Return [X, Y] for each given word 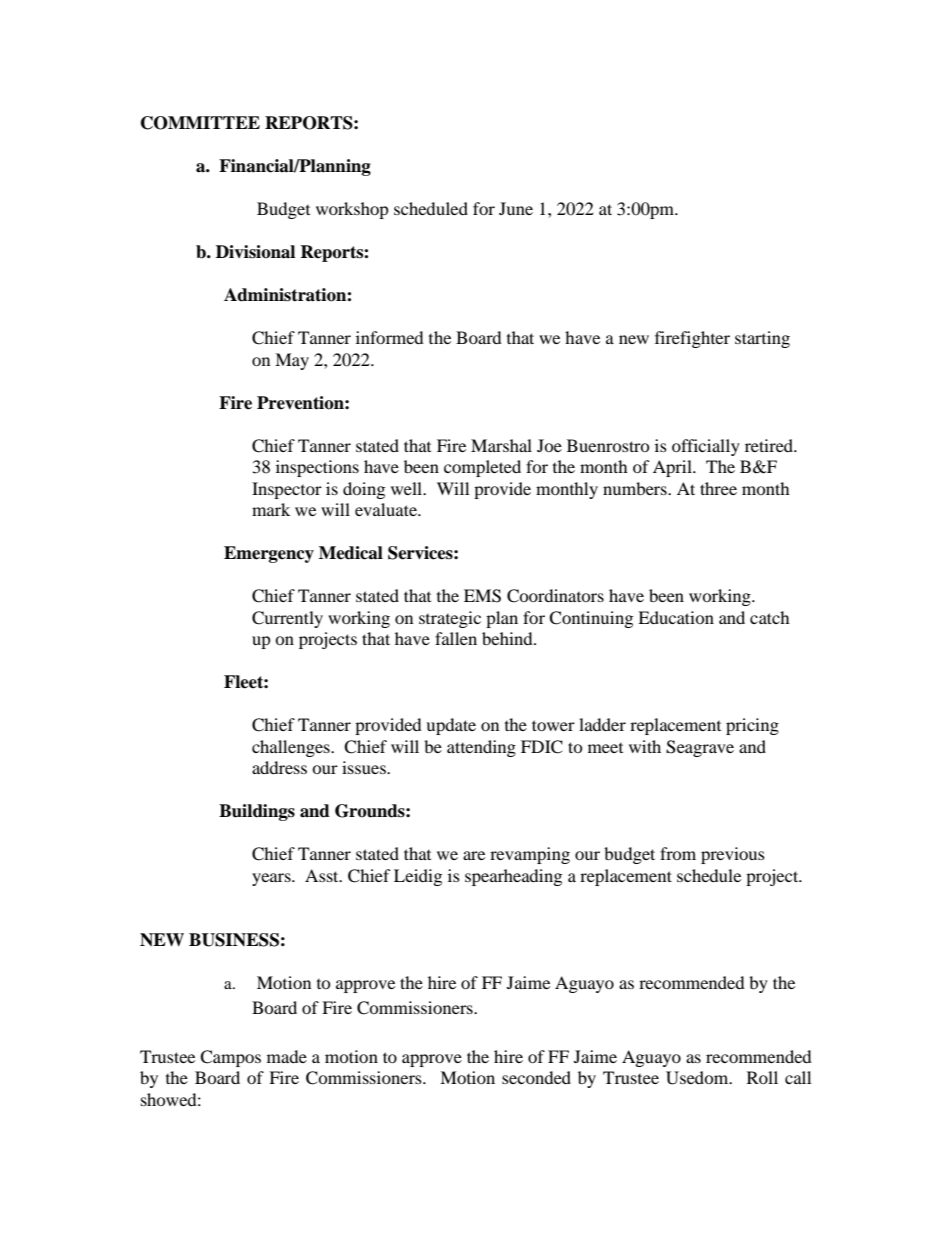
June [516, 208]
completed [482, 468]
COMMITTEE [200, 123]
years [272, 879]
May [292, 361]
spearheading [513, 877]
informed [390, 337]
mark [271, 509]
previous [733, 855]
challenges [292, 748]
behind [508, 638]
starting [762, 339]
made [287, 1056]
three [718, 488]
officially [706, 447]
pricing [752, 726]
